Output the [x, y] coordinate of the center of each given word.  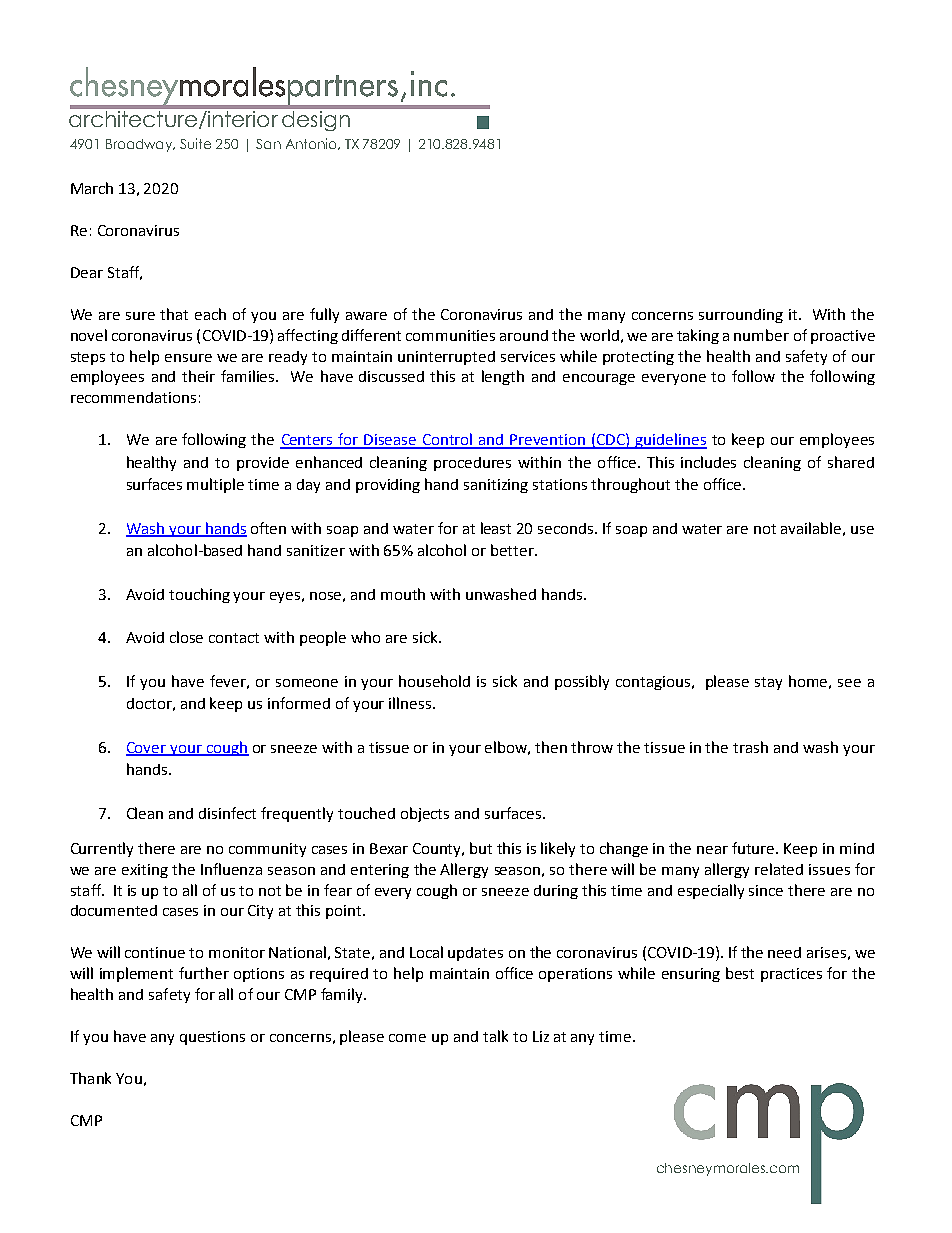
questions [212, 1038]
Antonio [313, 144]
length [503, 377]
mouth [403, 594]
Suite [195, 143]
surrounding [741, 316]
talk [495, 1036]
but [481, 848]
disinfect [227, 813]
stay [768, 683]
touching [199, 595]
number [761, 335]
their [198, 376]
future [754, 848]
